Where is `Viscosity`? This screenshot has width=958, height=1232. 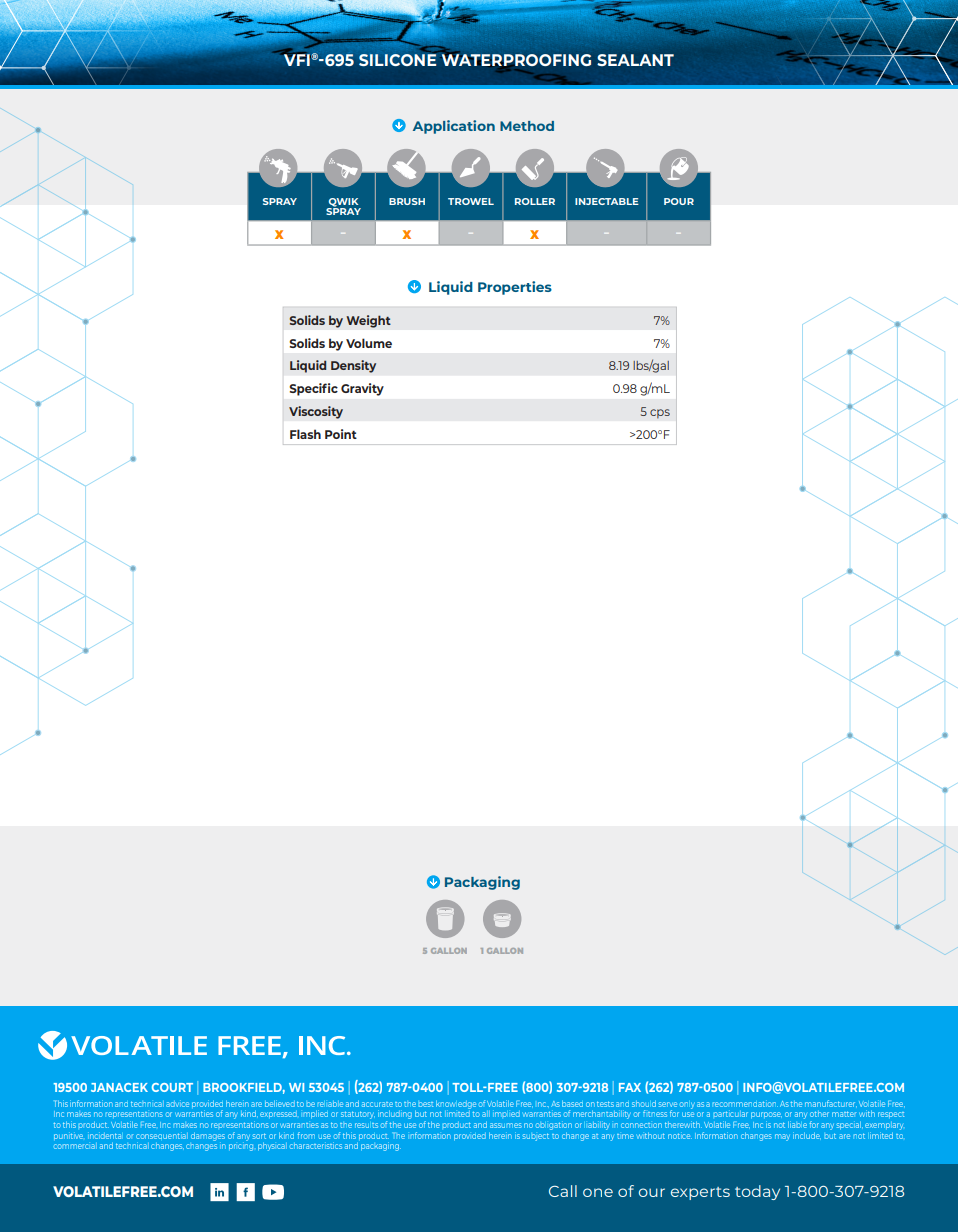 Viscosity is located at coordinates (316, 412).
